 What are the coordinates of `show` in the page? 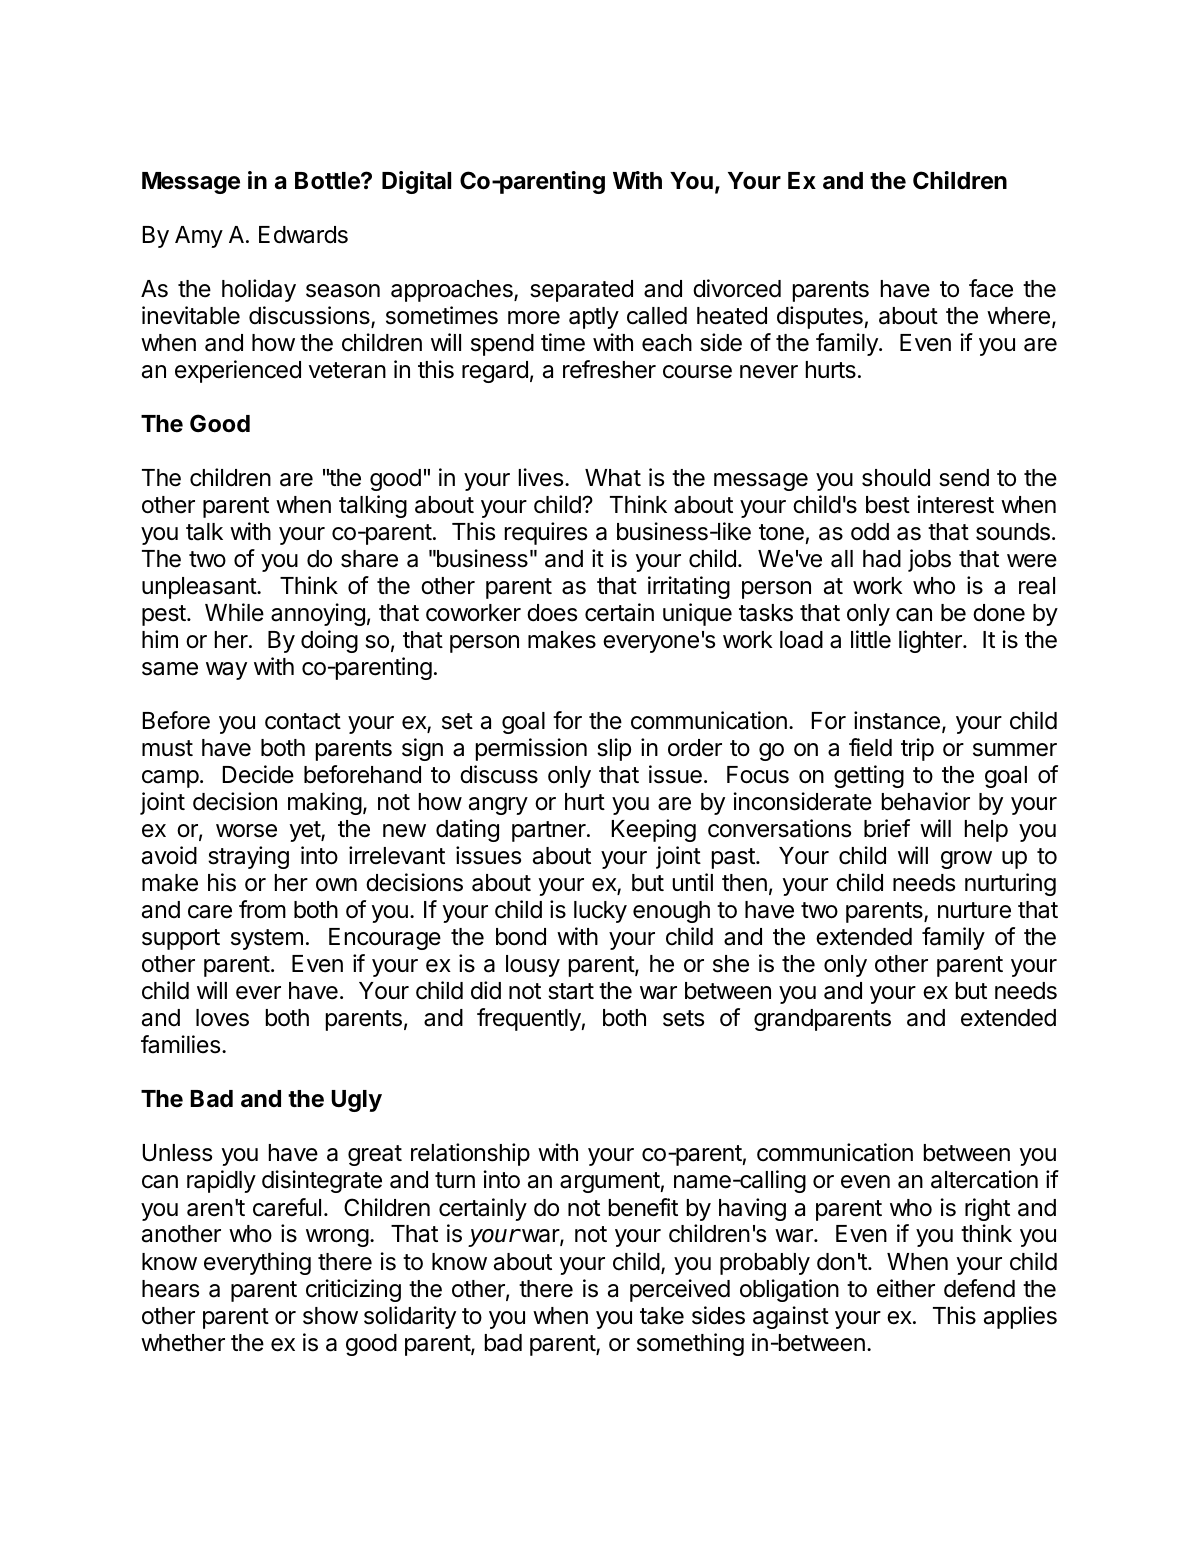 It's located at (330, 1316).
